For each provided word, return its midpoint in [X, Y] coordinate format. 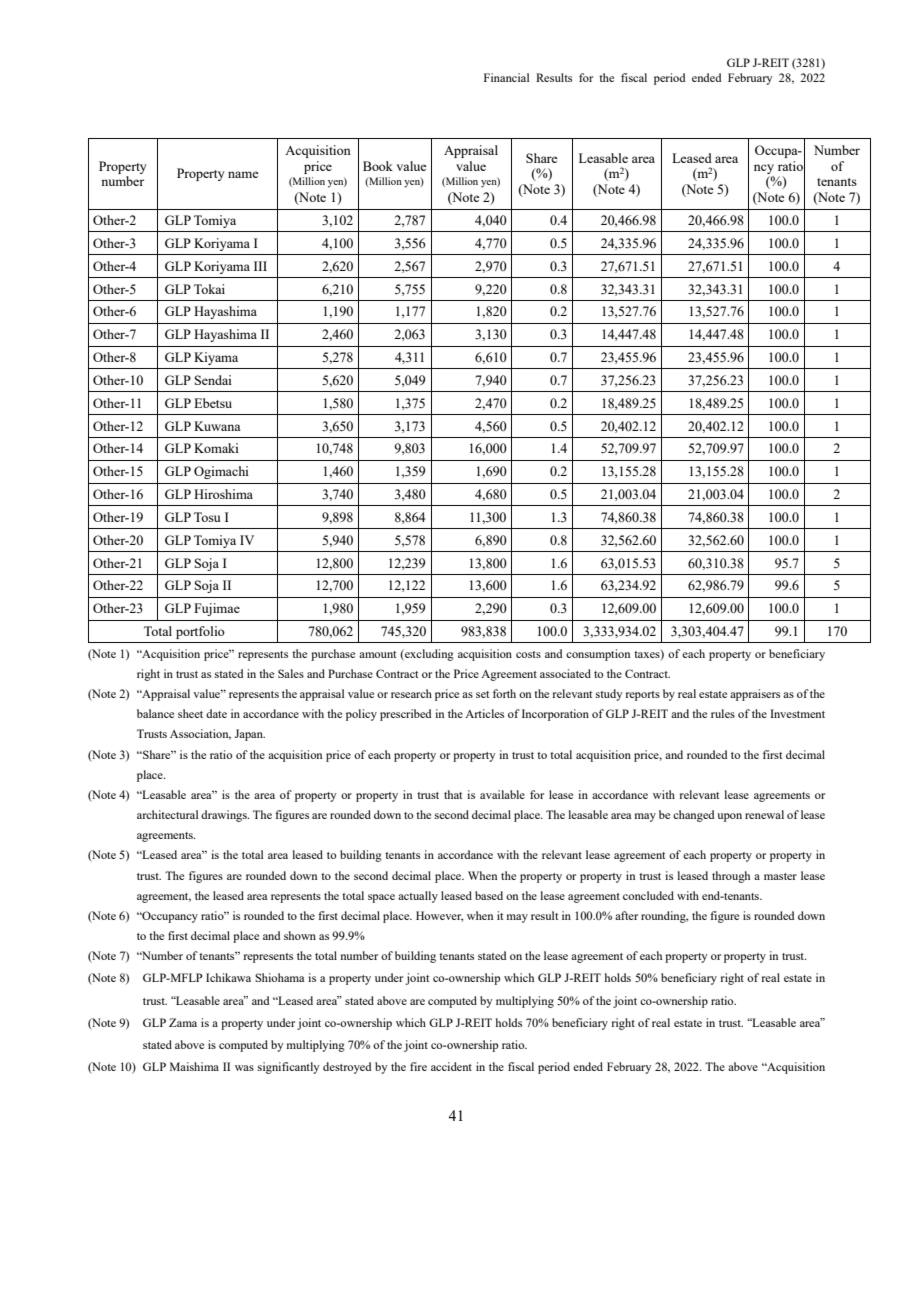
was [244, 1068]
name [243, 174]
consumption [598, 655]
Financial [506, 77]
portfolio [200, 632]
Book [378, 166]
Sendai [213, 380]
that [453, 794]
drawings [225, 816]
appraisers [755, 695]
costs [528, 654]
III [260, 266]
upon [729, 817]
